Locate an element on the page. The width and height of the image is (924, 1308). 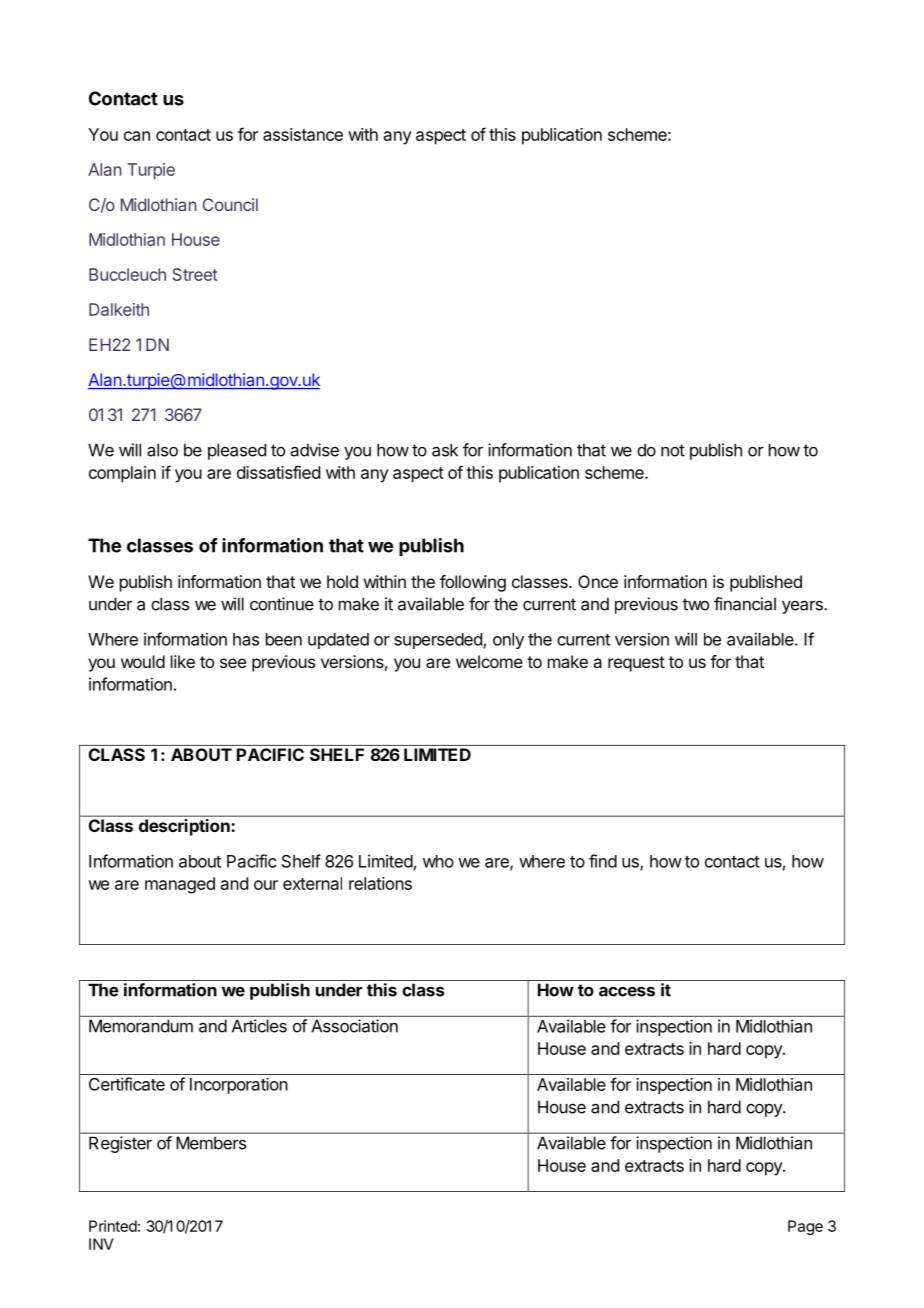
managed is located at coordinates (180, 885).
